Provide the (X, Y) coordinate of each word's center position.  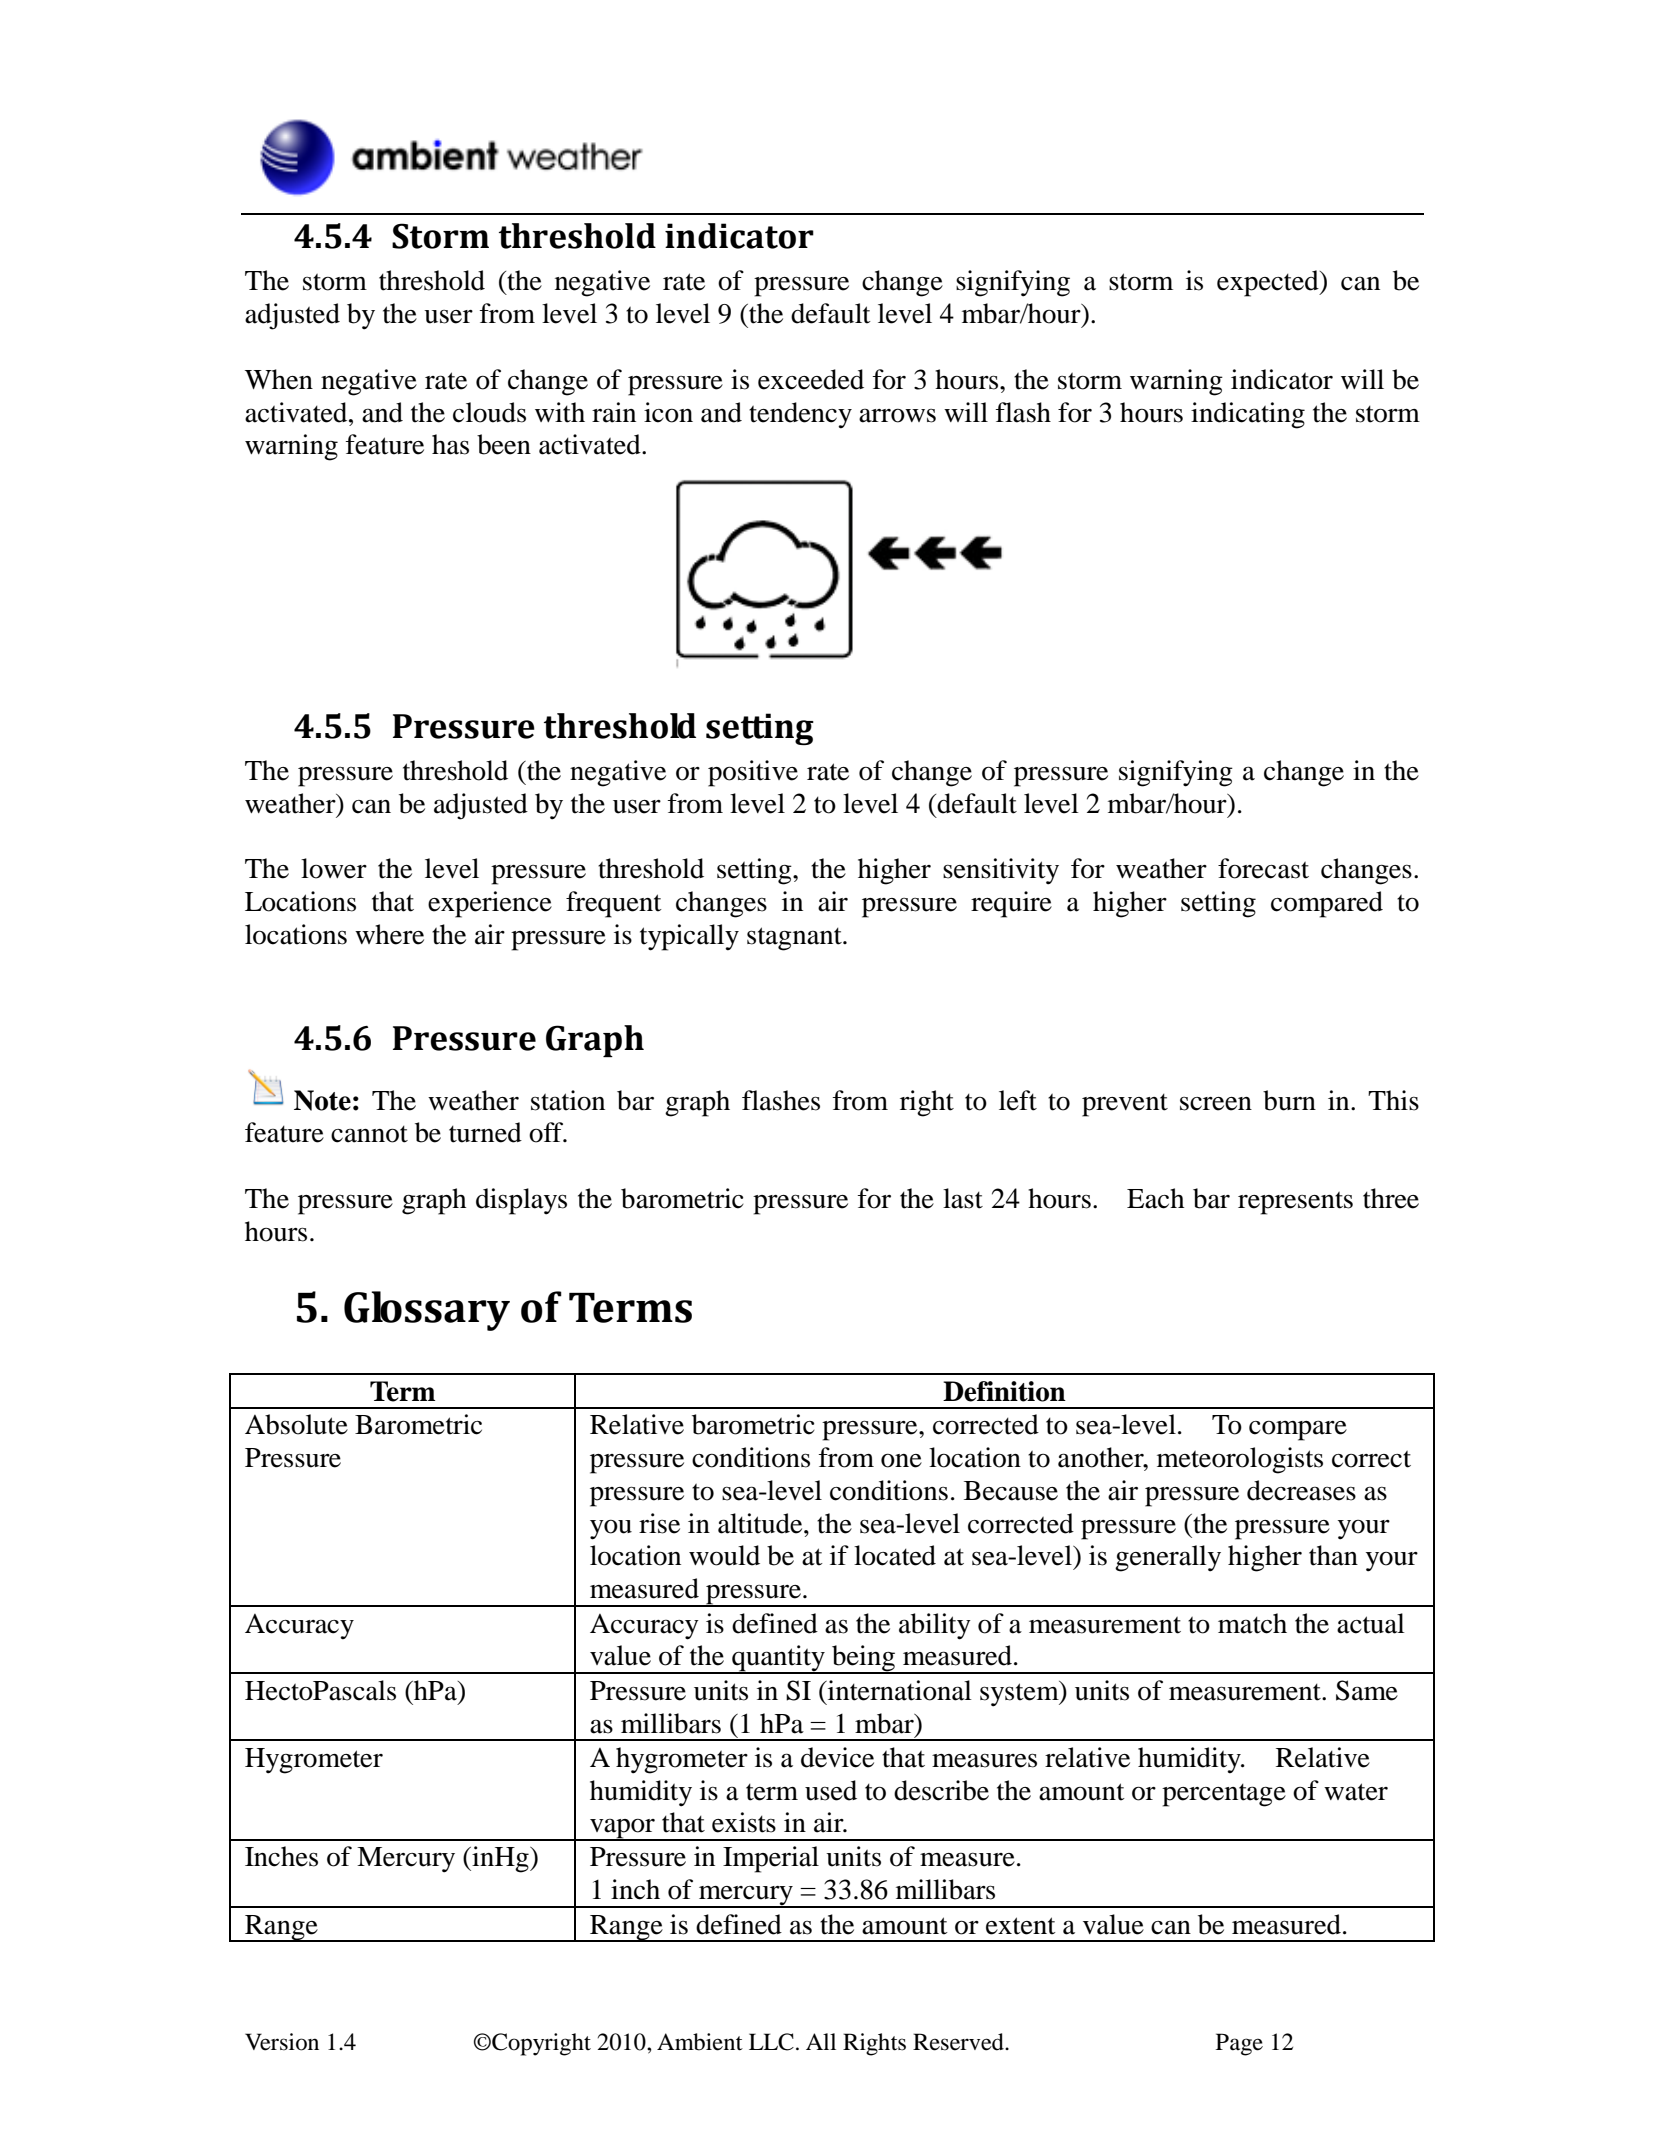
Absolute (296, 1424)
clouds (489, 412)
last (963, 1198)
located (895, 1555)
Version (282, 2042)
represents (1295, 1203)
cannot (369, 1134)
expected (1269, 283)
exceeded (811, 379)
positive (753, 773)
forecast (1263, 868)
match (1252, 1623)
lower (334, 868)
